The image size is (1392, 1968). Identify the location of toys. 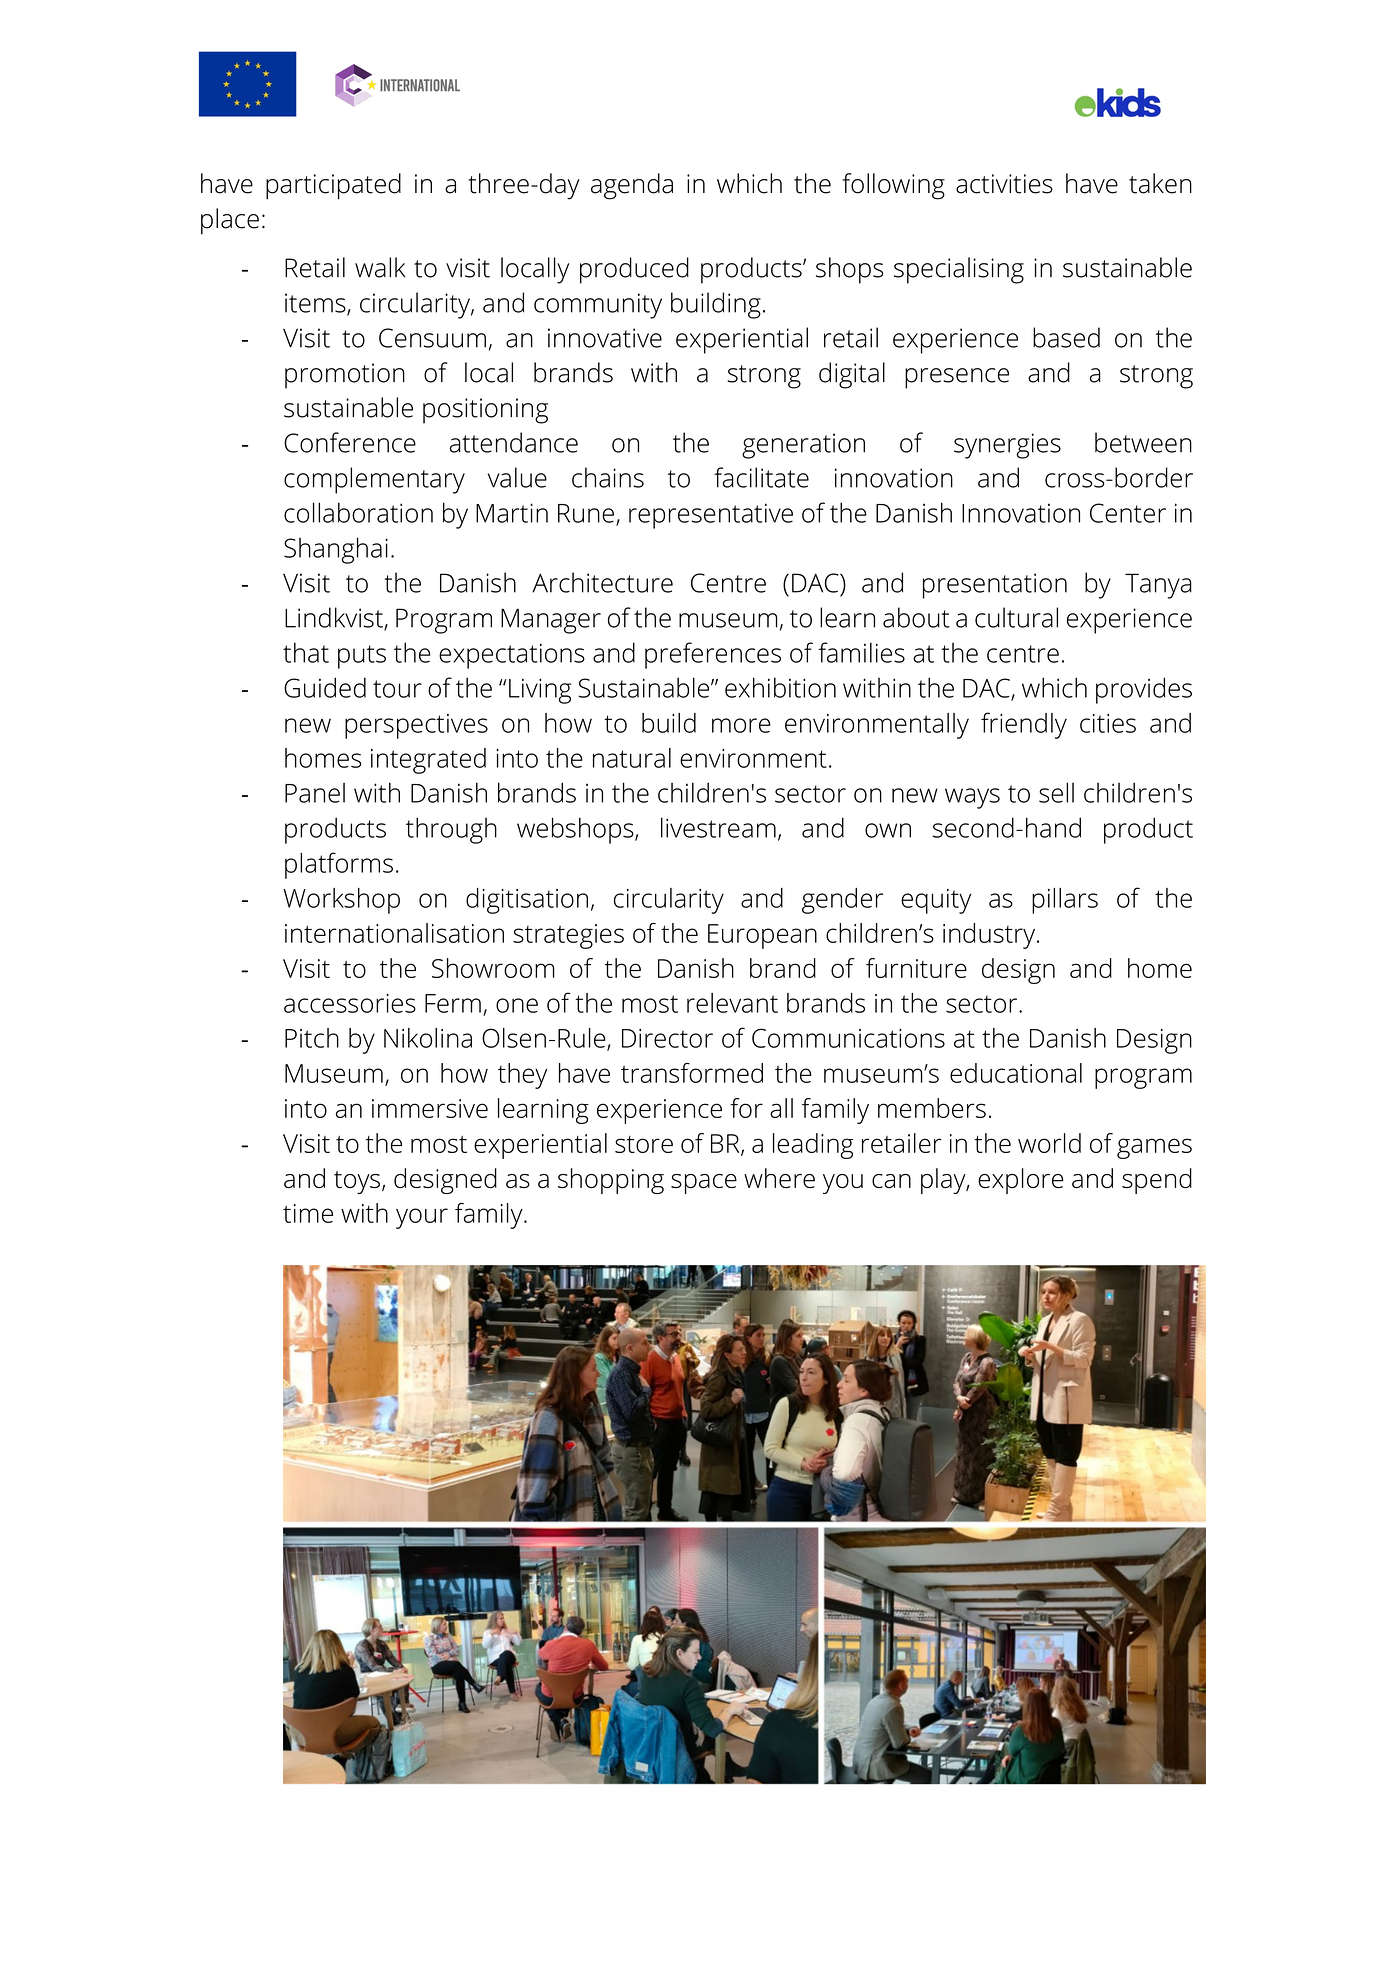
(357, 1182).
